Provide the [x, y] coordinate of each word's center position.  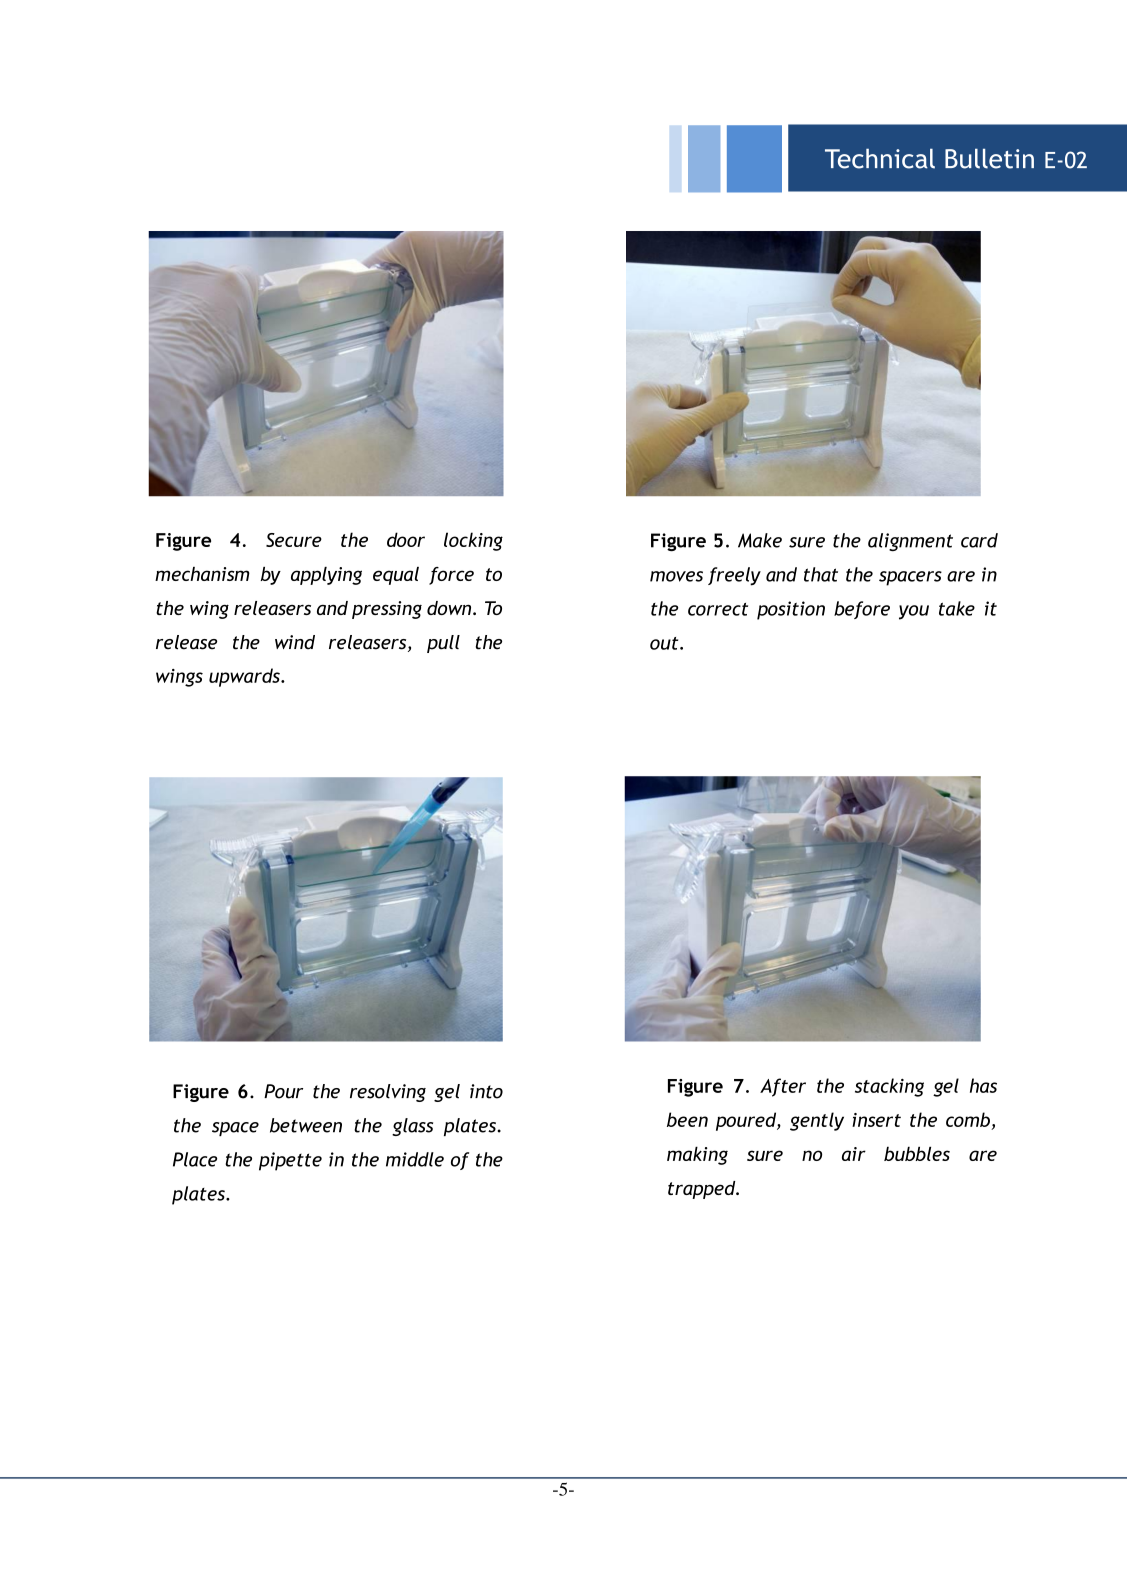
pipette [290, 1161]
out [665, 643]
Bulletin [989, 159]
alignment [910, 542]
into [486, 1091]
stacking [889, 1087]
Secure [294, 540]
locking [473, 541]
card [979, 540]
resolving [388, 1093]
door [406, 539]
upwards [245, 677]
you [914, 612]
